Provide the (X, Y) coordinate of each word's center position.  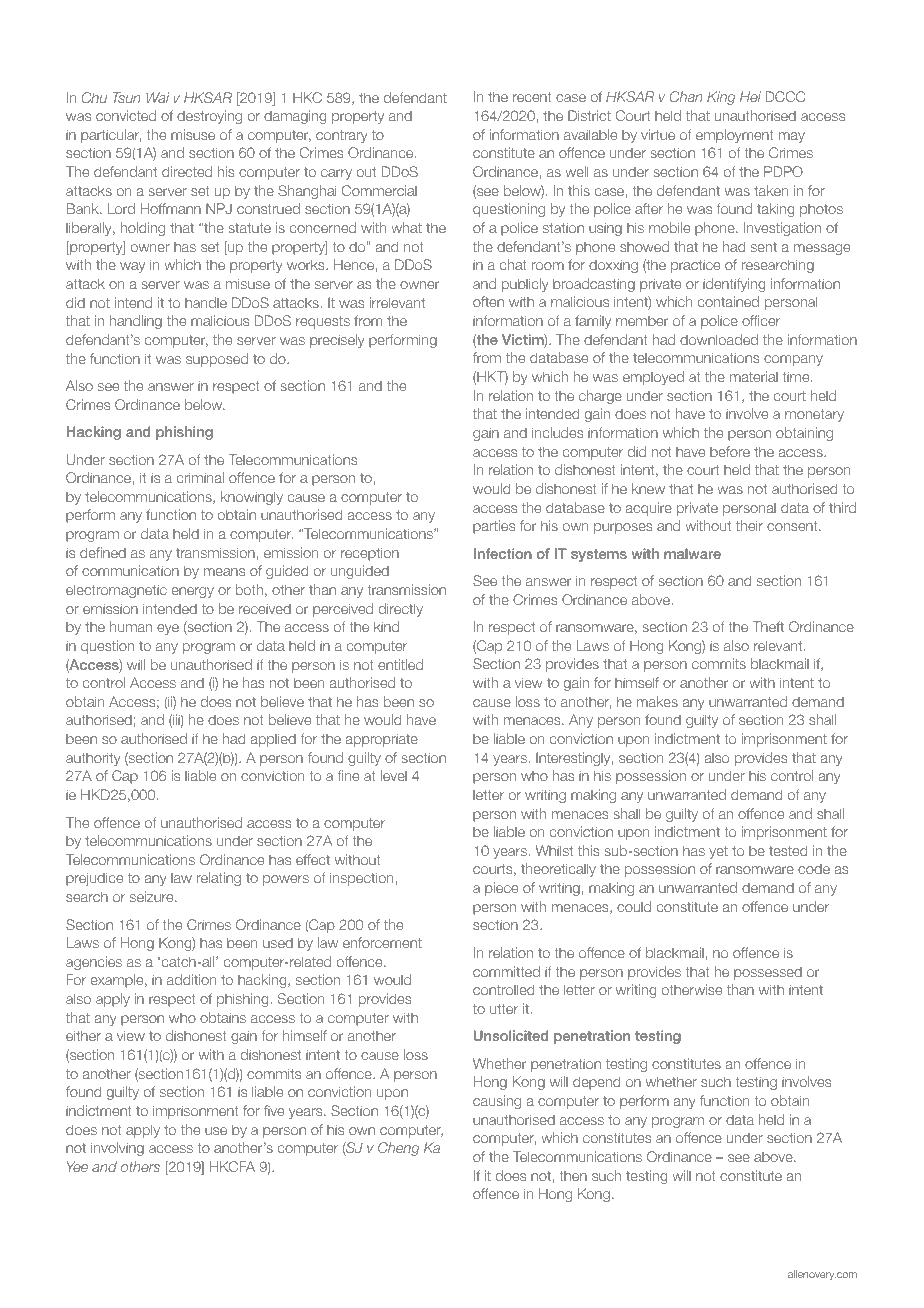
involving (117, 1149)
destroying (209, 117)
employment (735, 136)
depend (597, 1083)
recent (532, 97)
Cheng (398, 1149)
